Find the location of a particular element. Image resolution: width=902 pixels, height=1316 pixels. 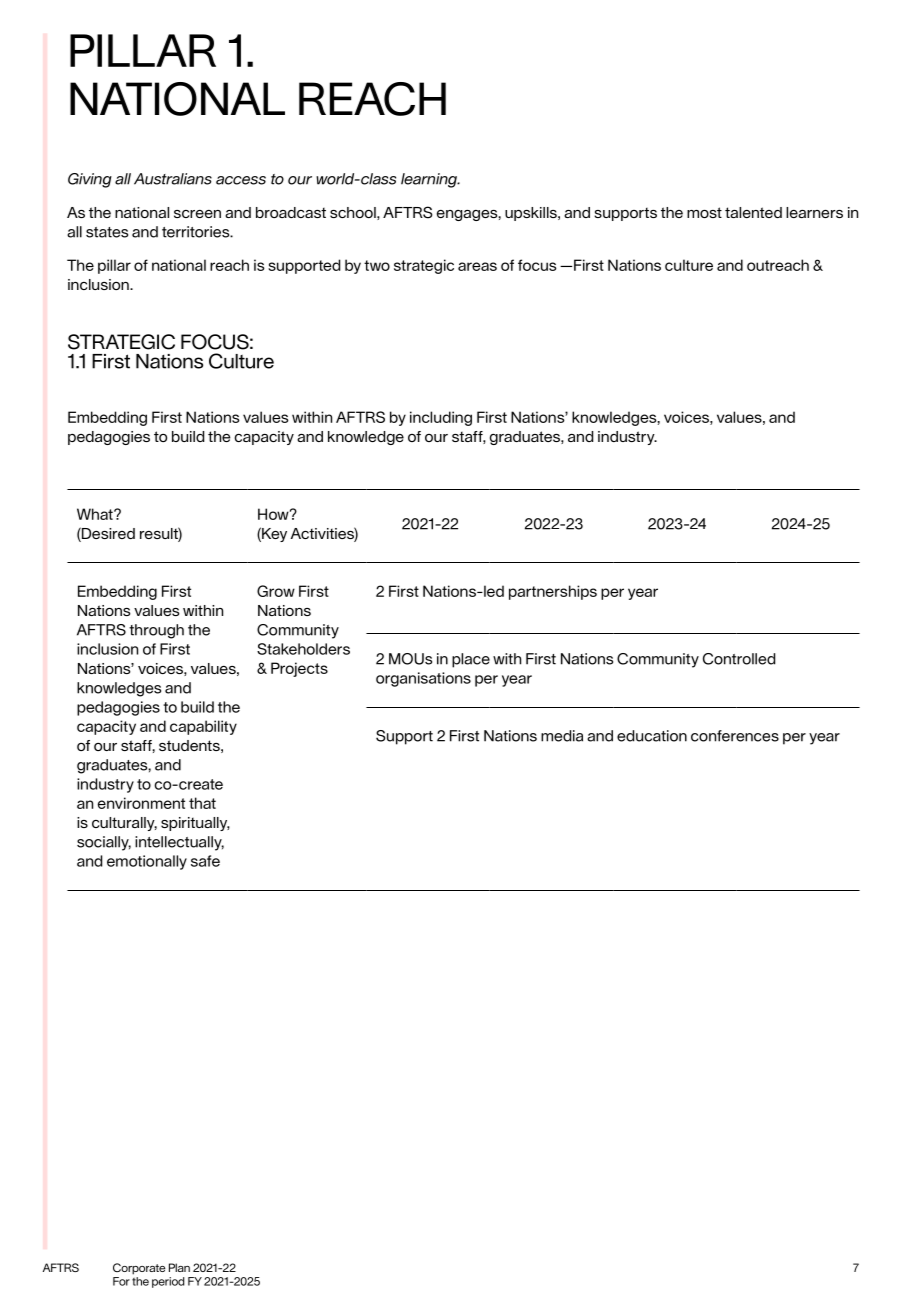

emotionally is located at coordinates (147, 862).
